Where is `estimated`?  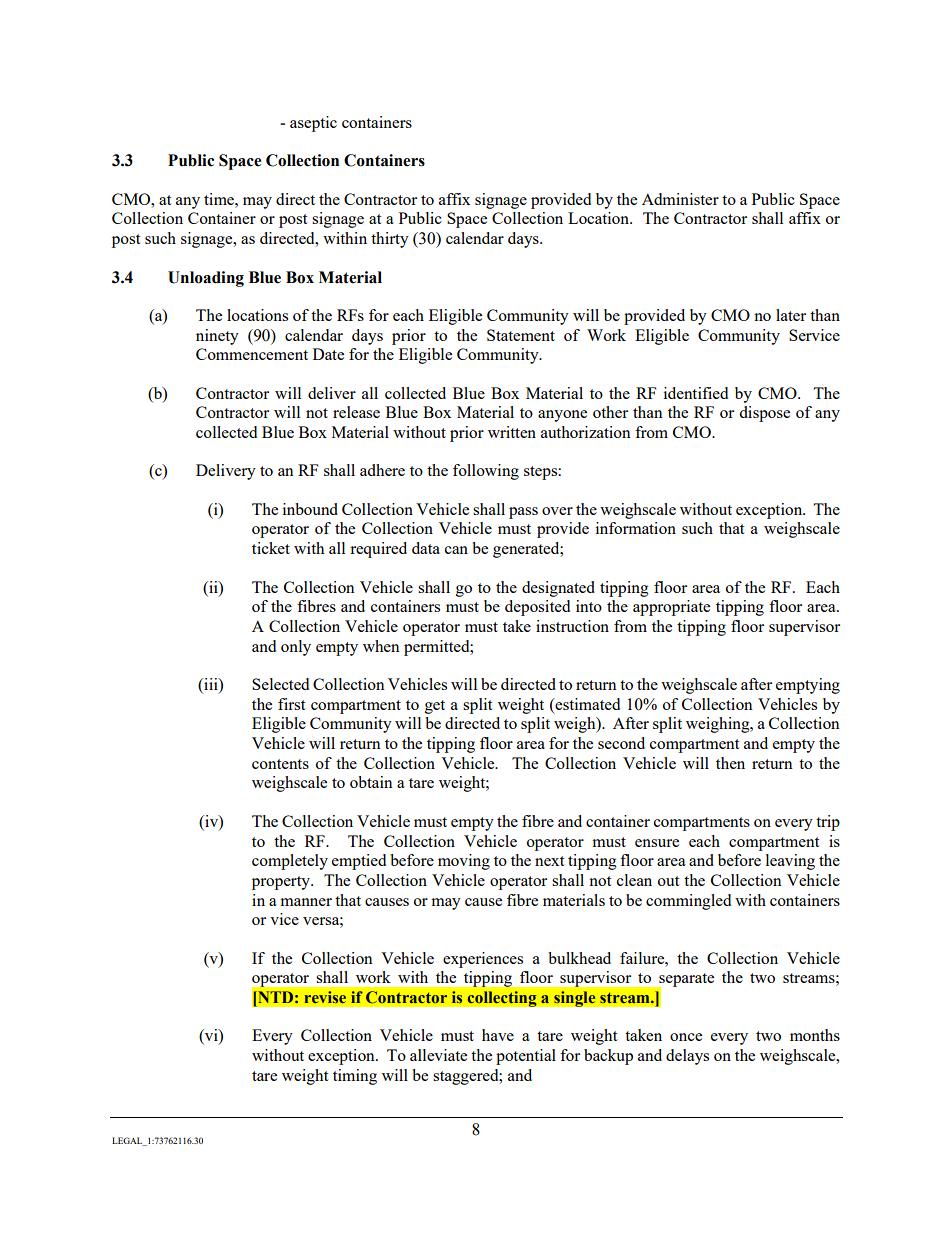
estimated is located at coordinates (586, 704).
